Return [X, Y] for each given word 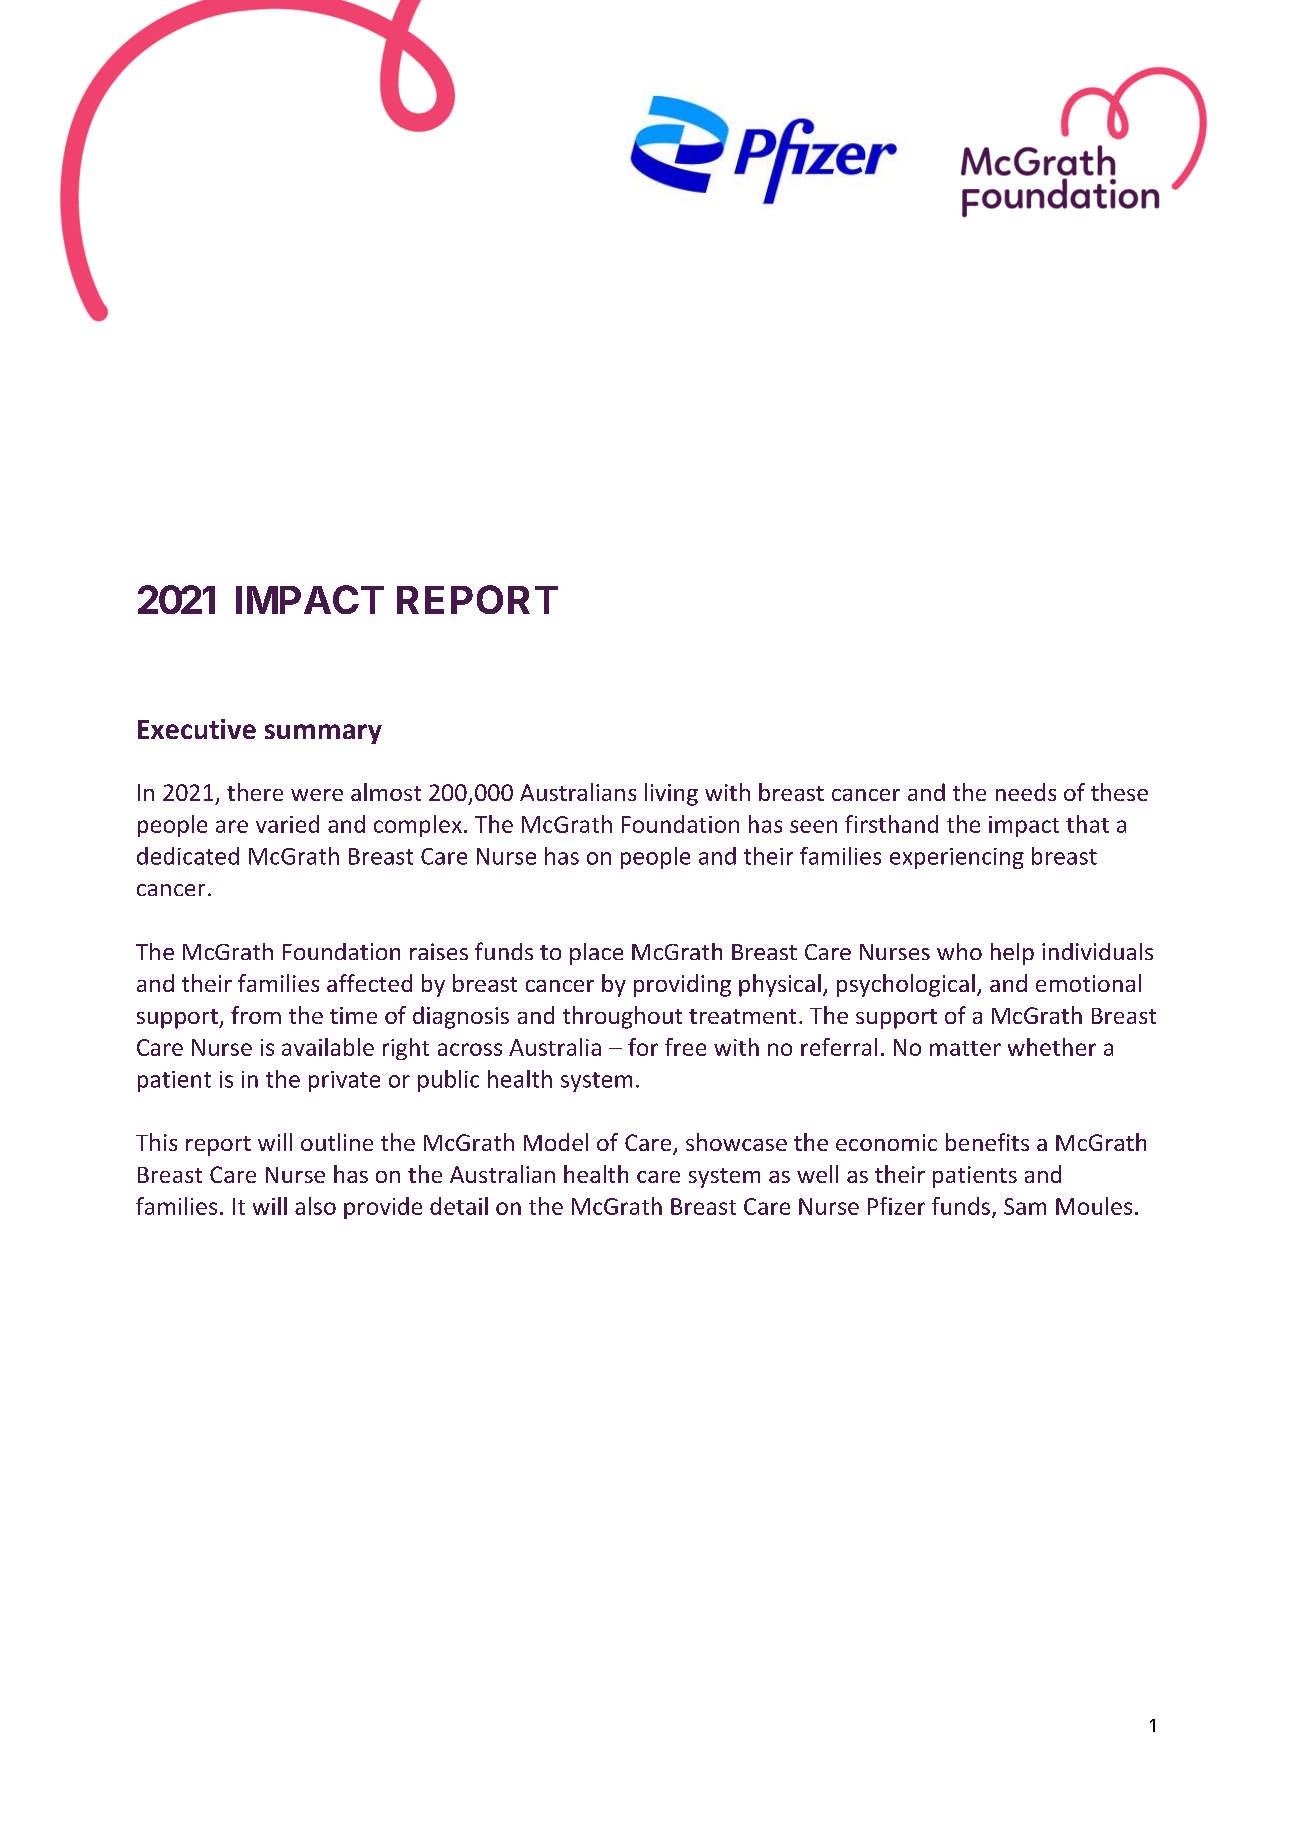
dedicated [188, 856]
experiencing [957, 858]
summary [323, 734]
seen [813, 826]
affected [369, 983]
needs [1026, 792]
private [344, 1081]
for [643, 1047]
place [596, 954]
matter [965, 1048]
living [671, 794]
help [1012, 954]
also [315, 1206]
